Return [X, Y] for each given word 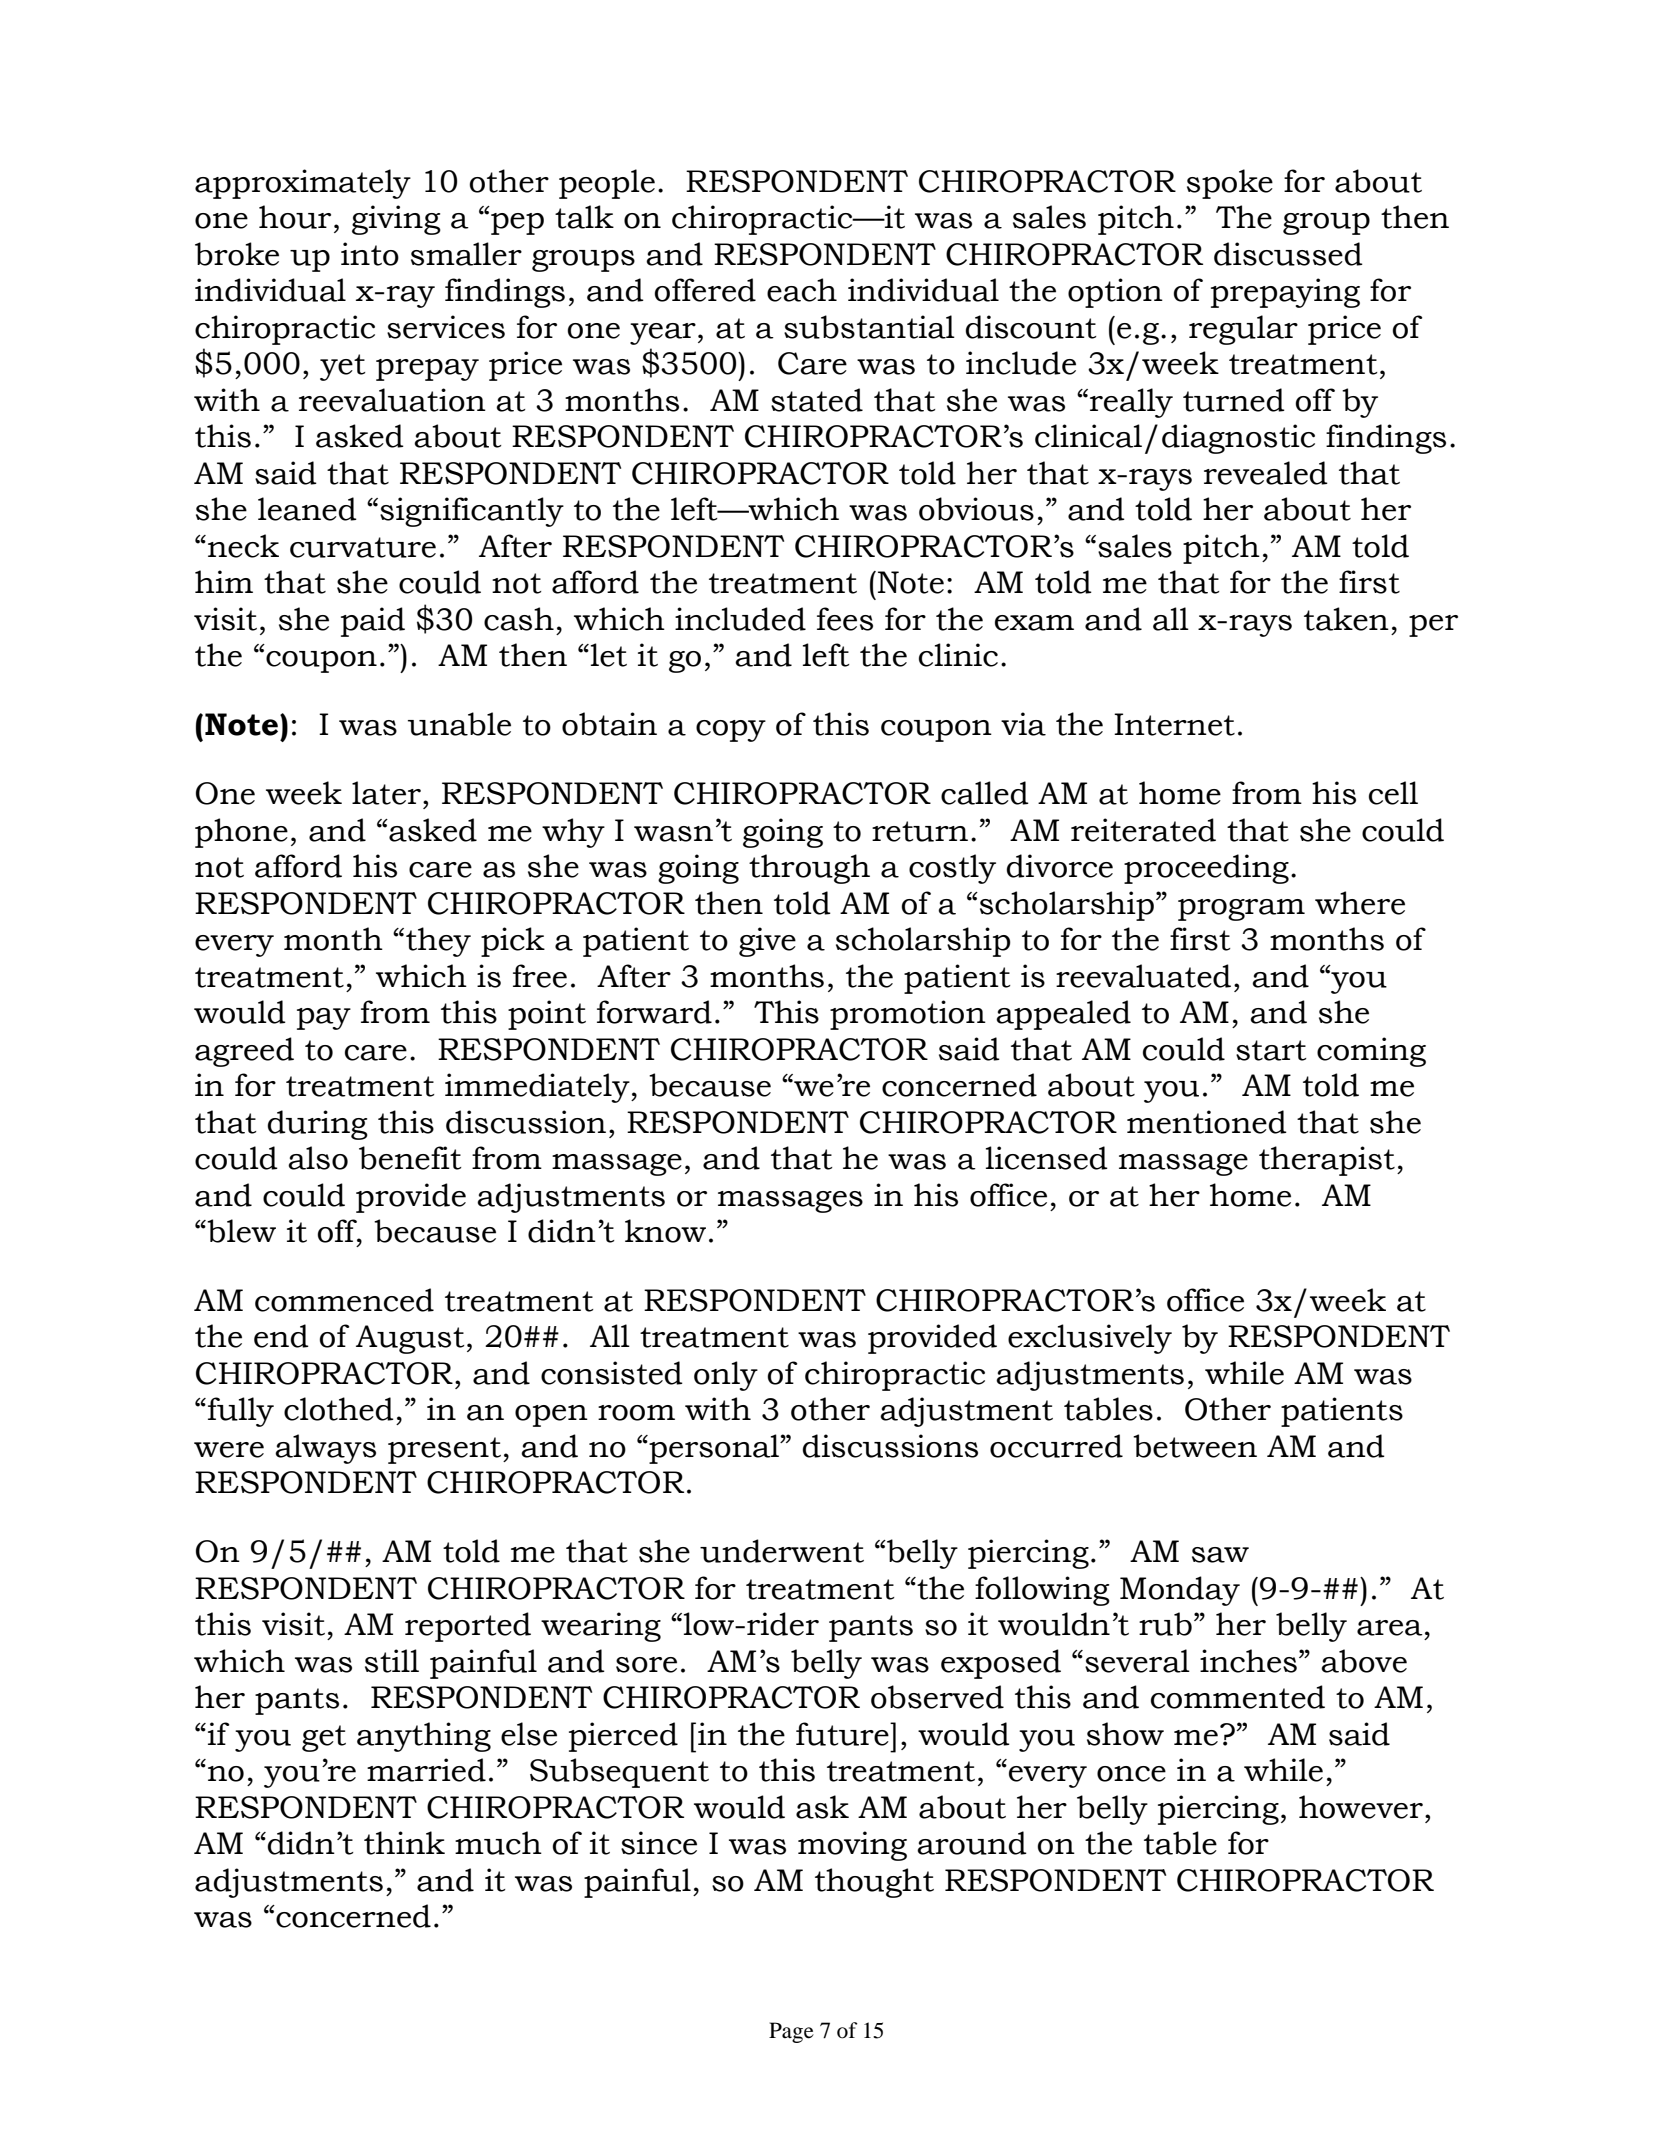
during [318, 1125]
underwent [782, 1551]
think [404, 1843]
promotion [908, 1015]
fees [845, 619]
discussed [1288, 254]
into [370, 254]
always [325, 1449]
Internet [1174, 724]
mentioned [1207, 1122]
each [802, 290]
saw [1220, 1555]
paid [373, 622]
